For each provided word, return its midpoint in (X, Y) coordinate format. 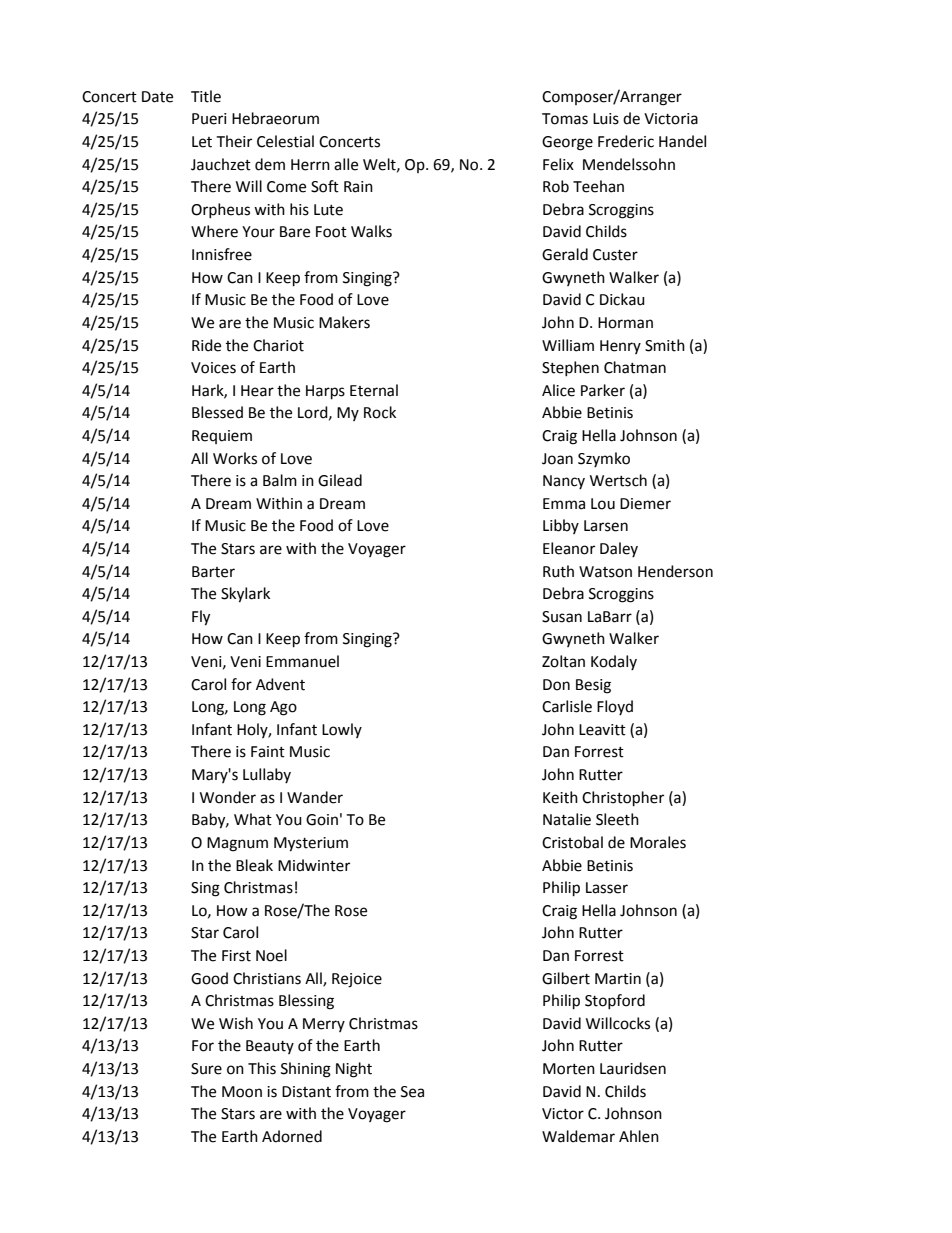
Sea (412, 1092)
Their (234, 141)
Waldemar (578, 1136)
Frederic (626, 141)
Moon (242, 1092)
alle (346, 164)
